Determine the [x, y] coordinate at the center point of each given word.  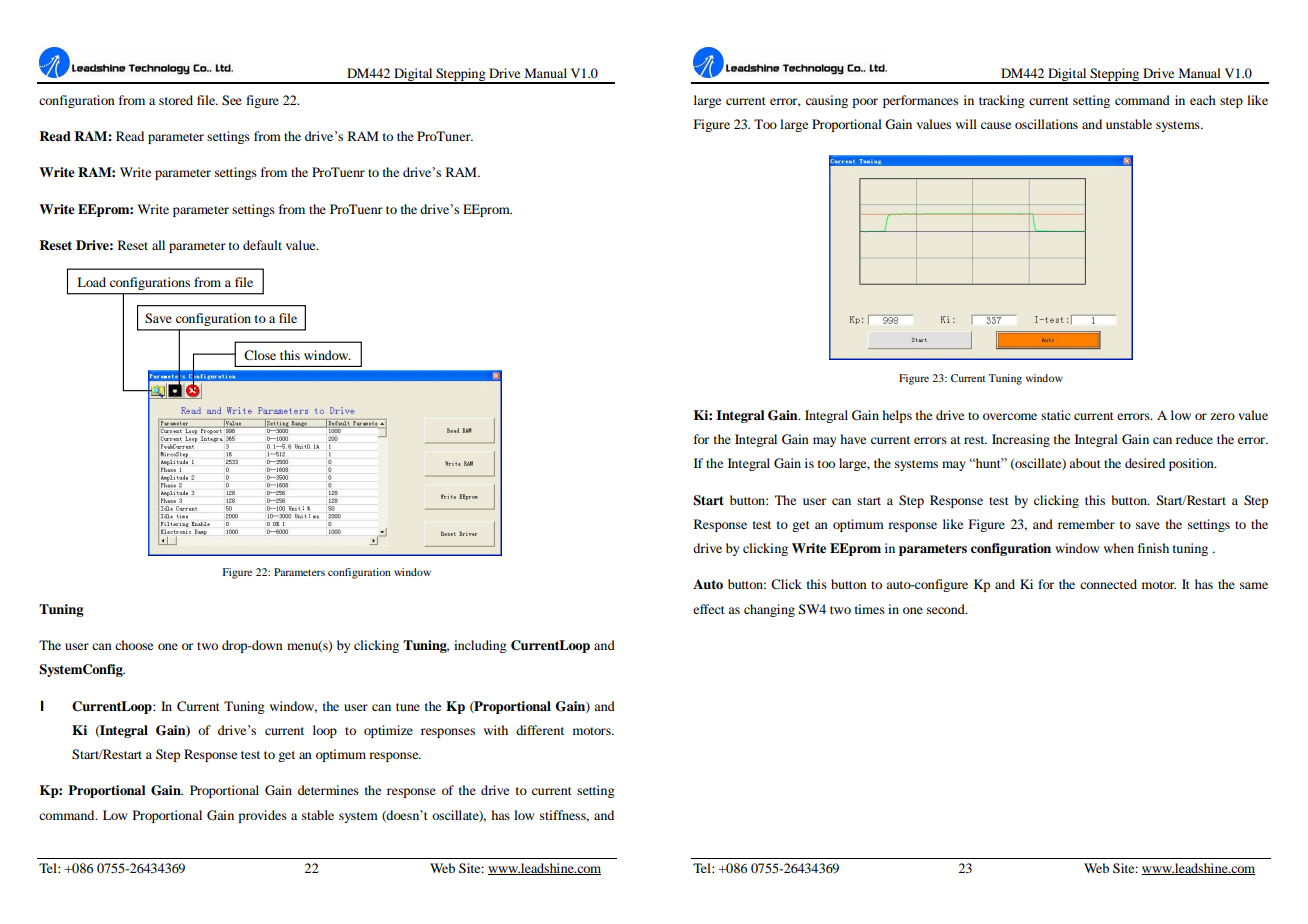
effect [709, 609]
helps [897, 416]
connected [1108, 584]
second [947, 609]
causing [827, 101]
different [540, 730]
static [1056, 415]
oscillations [1046, 124]
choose [134, 645]
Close [260, 355]
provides [262, 816]
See [232, 100]
